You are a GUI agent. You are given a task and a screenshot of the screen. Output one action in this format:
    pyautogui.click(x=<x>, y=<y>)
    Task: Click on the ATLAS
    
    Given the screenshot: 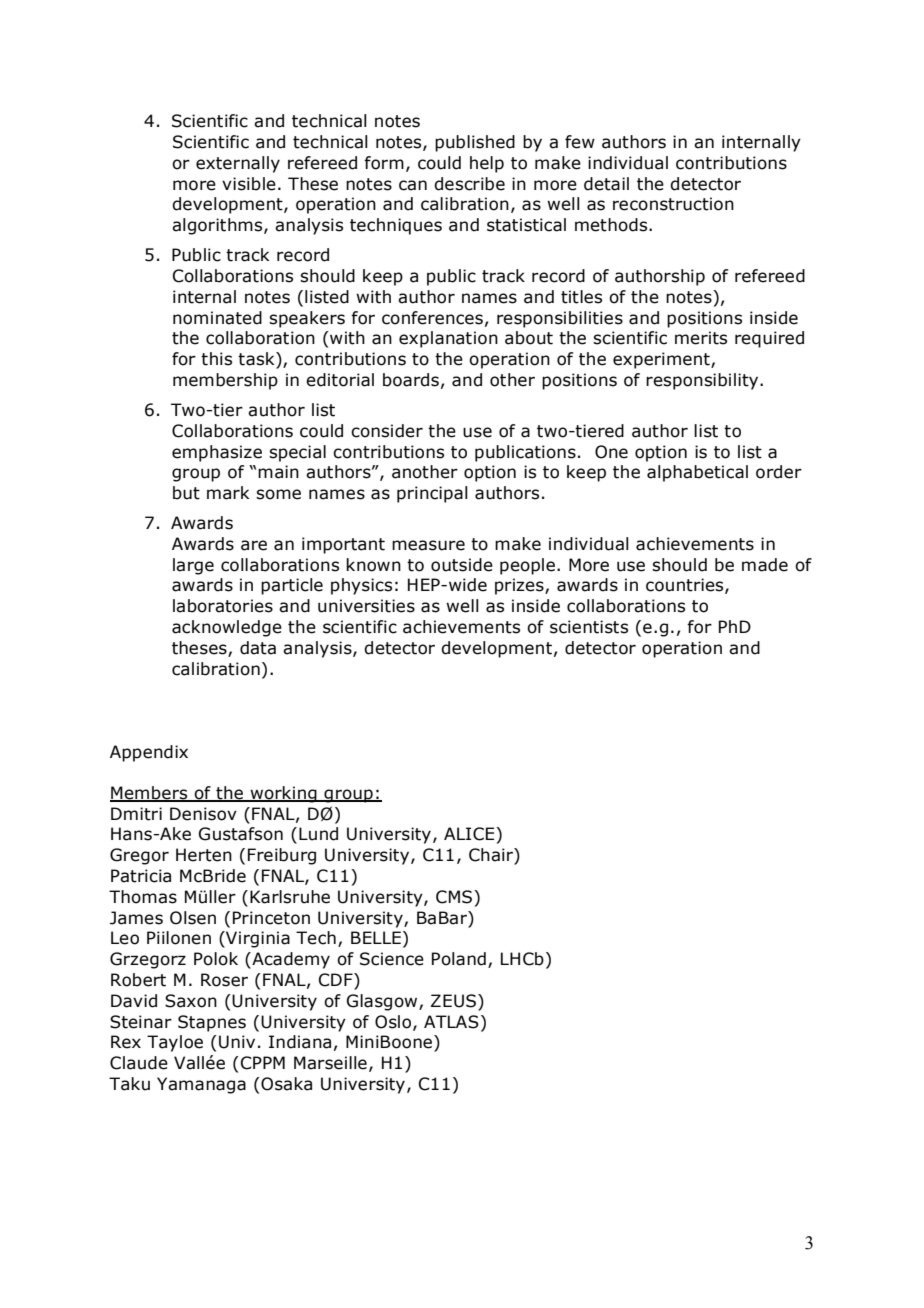 What is the action you would take?
    pyautogui.click(x=451, y=1022)
